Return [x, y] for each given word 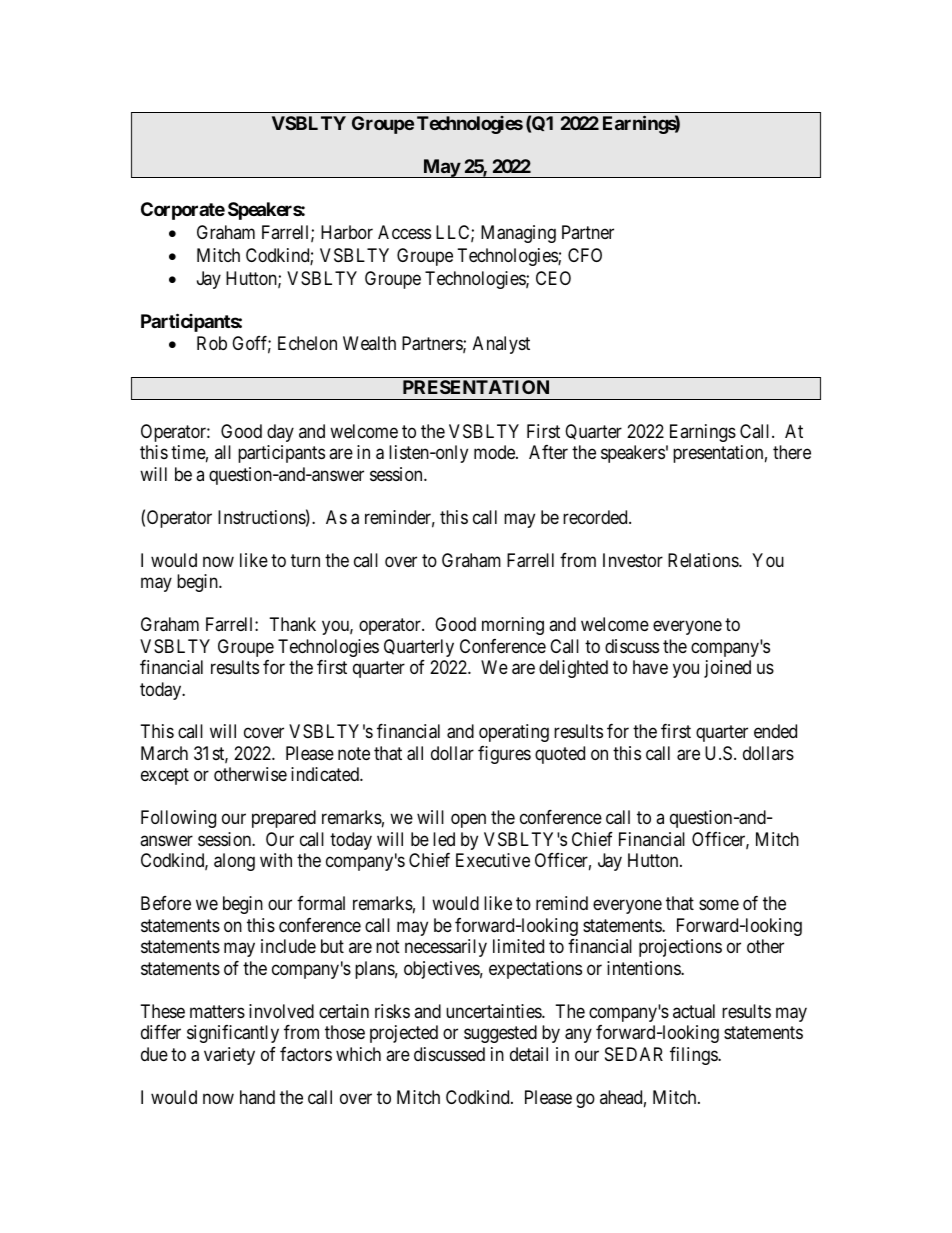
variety [229, 1056]
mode [495, 452]
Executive [493, 860]
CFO [585, 255]
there [792, 452]
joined [727, 669]
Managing [518, 234]
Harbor [347, 232]
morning [513, 626]
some [719, 905]
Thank [293, 624]
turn [305, 560]
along [234, 862]
